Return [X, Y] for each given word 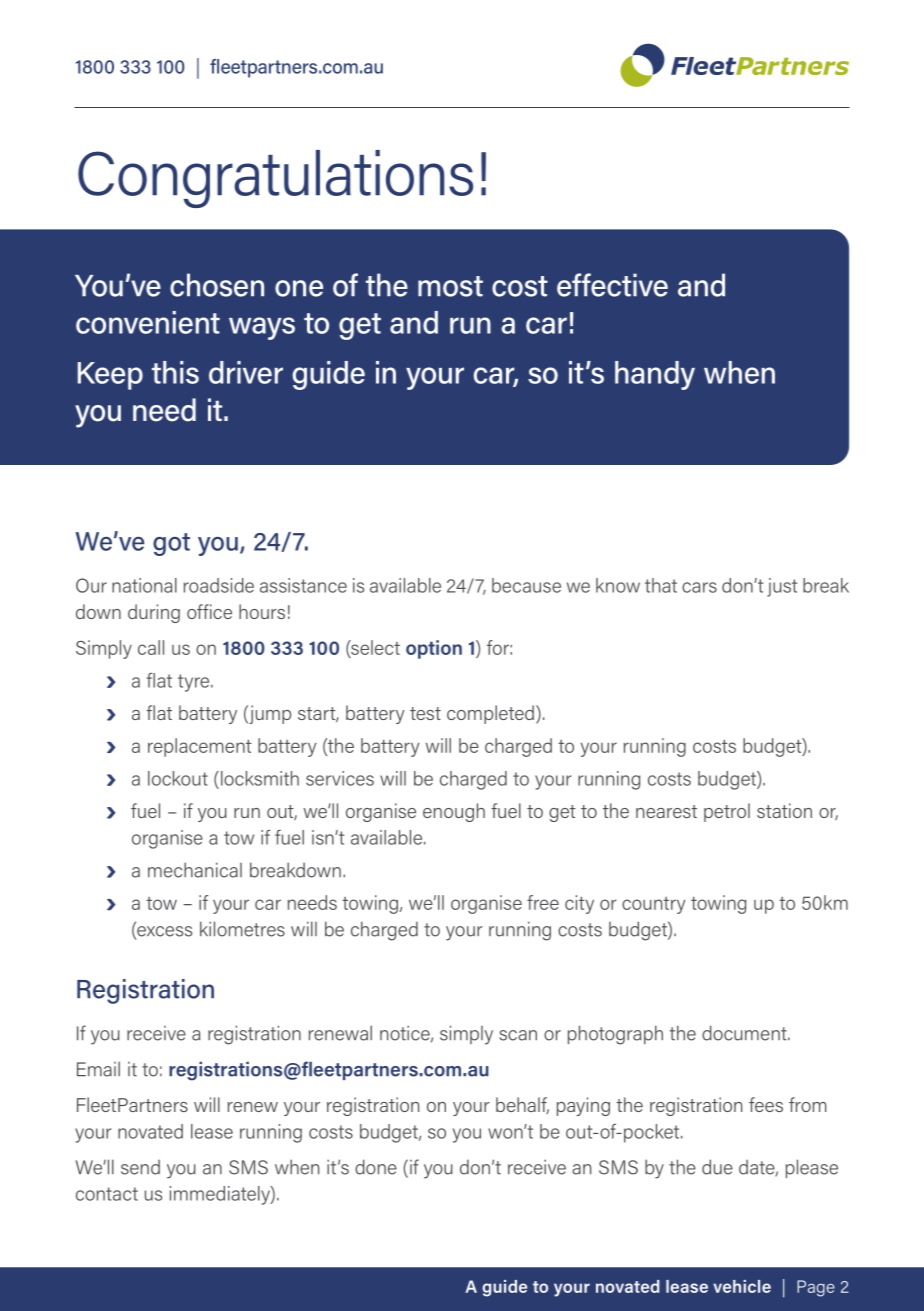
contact [107, 1194]
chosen [217, 285]
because [526, 585]
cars [699, 587]
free [543, 902]
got [171, 544]
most [450, 286]
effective [612, 285]
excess [163, 932]
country [653, 905]
